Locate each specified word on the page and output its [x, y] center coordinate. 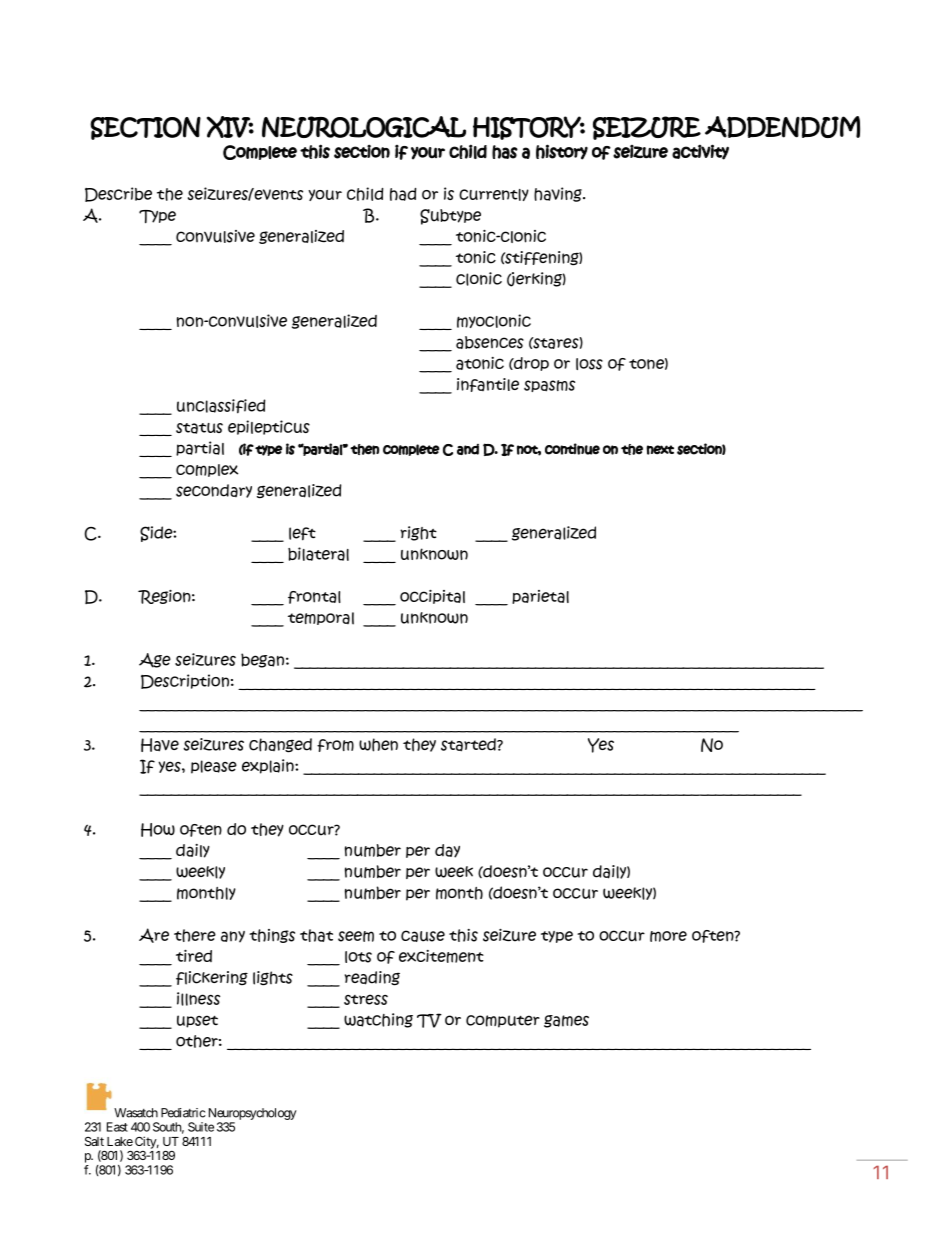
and [468, 449]
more [668, 936]
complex [207, 470]
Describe [118, 194]
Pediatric [183, 1113]
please [214, 767]
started [469, 745]
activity [700, 152]
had [403, 194]
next [660, 450]
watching [378, 1020]
